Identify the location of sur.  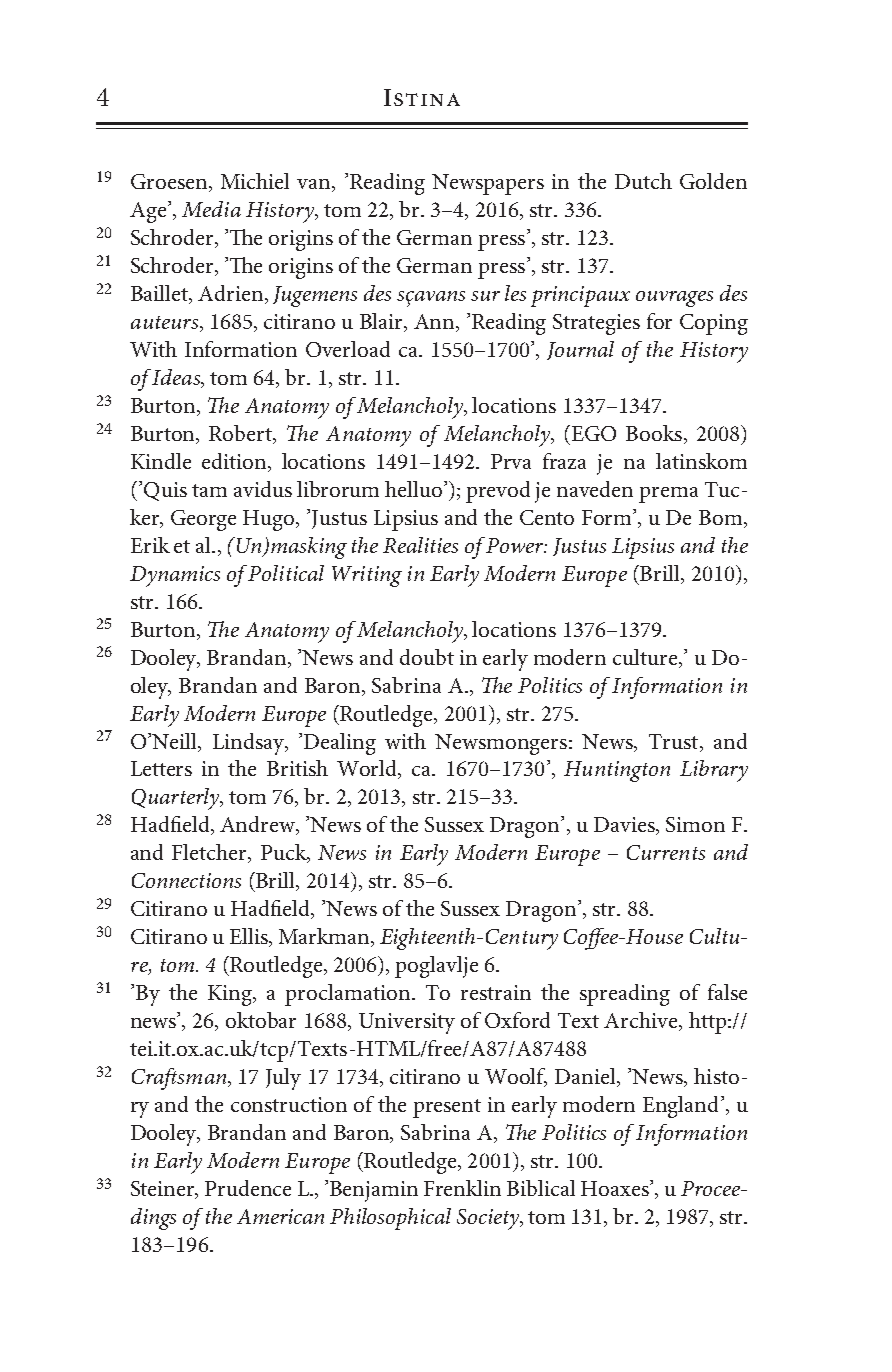
(485, 296).
